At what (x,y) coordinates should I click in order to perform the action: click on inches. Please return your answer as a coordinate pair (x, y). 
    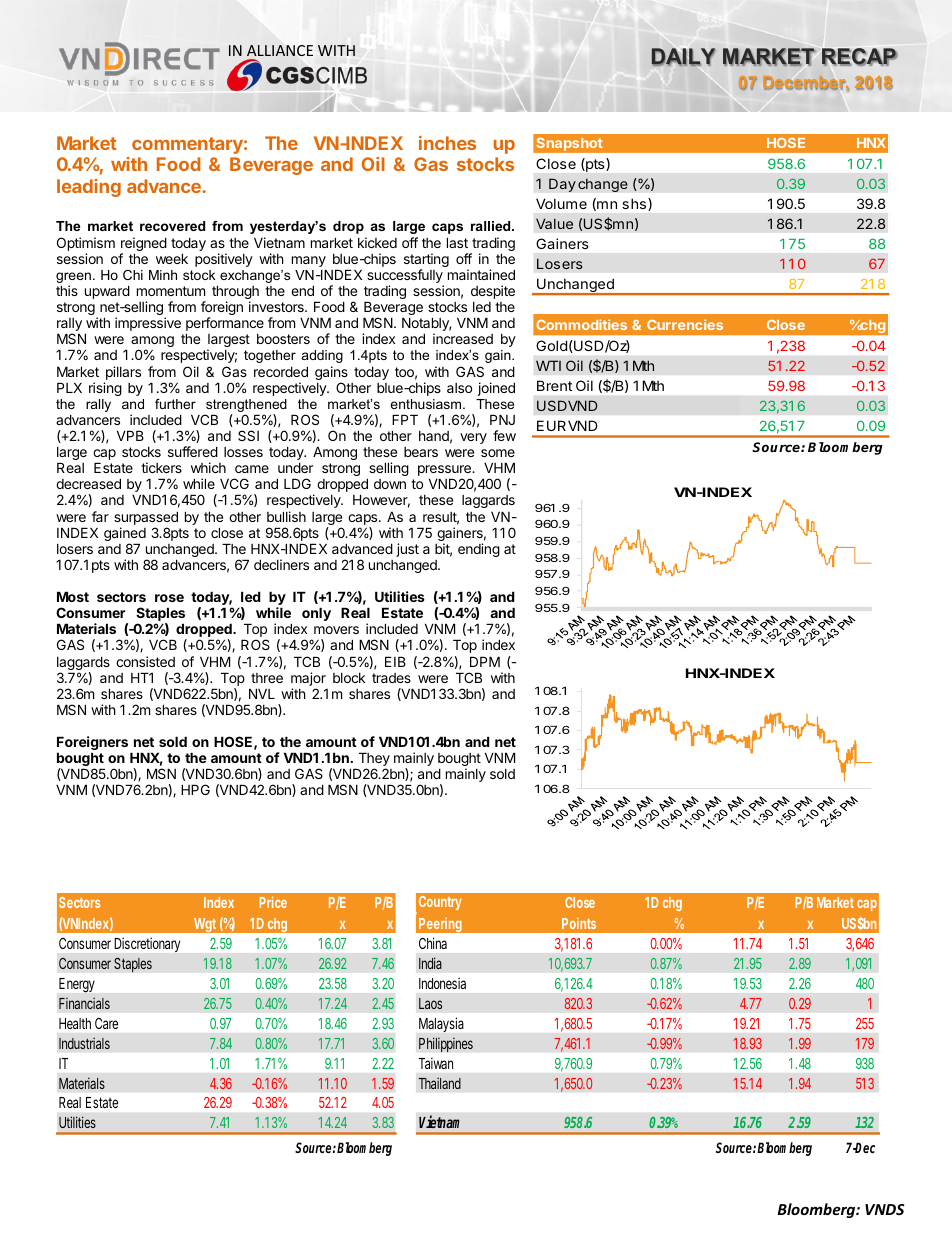
    Looking at the image, I should click on (447, 143).
